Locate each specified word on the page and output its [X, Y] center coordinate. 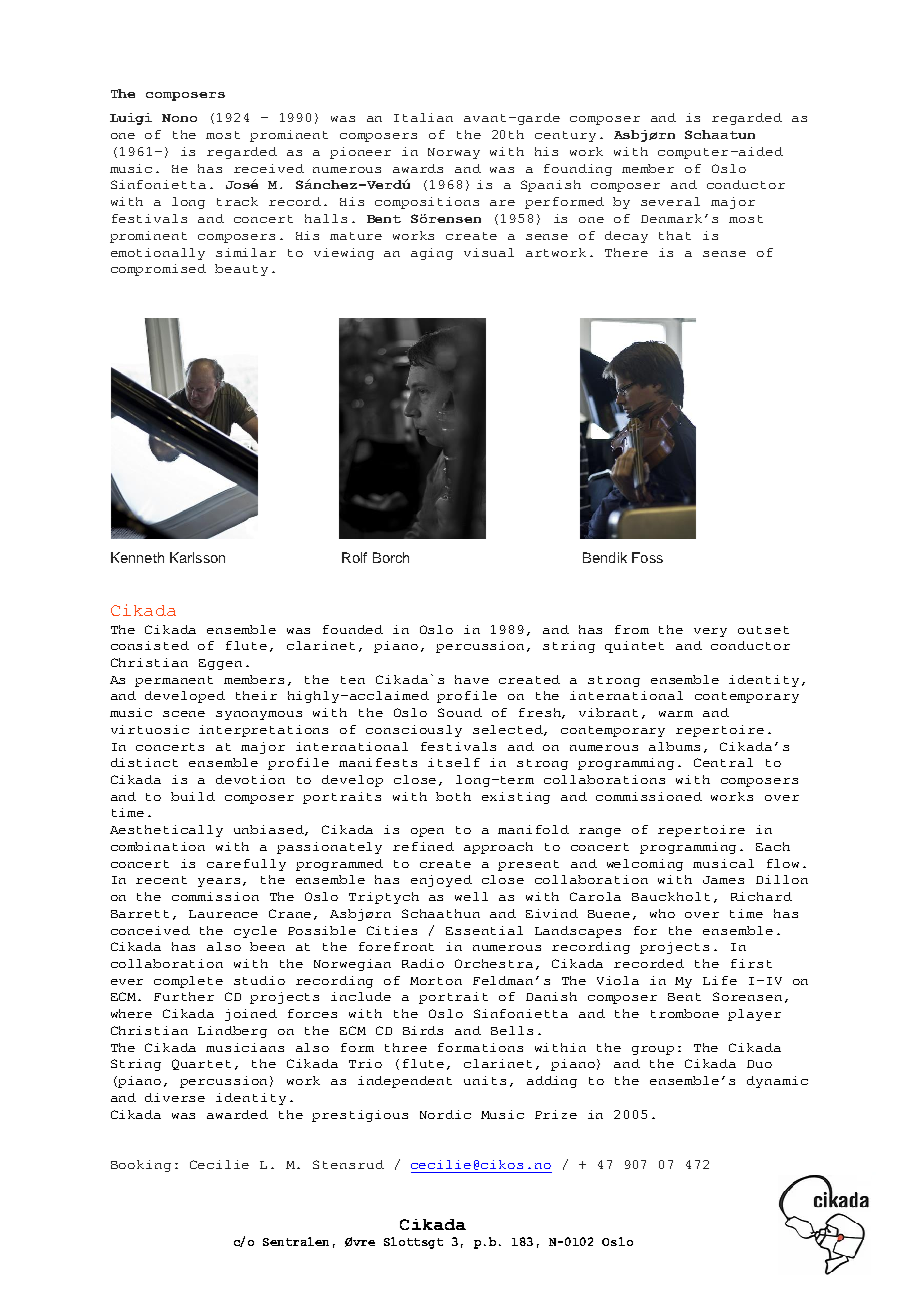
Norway [454, 153]
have [472, 679]
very [710, 632]
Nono [179, 118]
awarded [237, 1114]
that [675, 235]
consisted [150, 645]
